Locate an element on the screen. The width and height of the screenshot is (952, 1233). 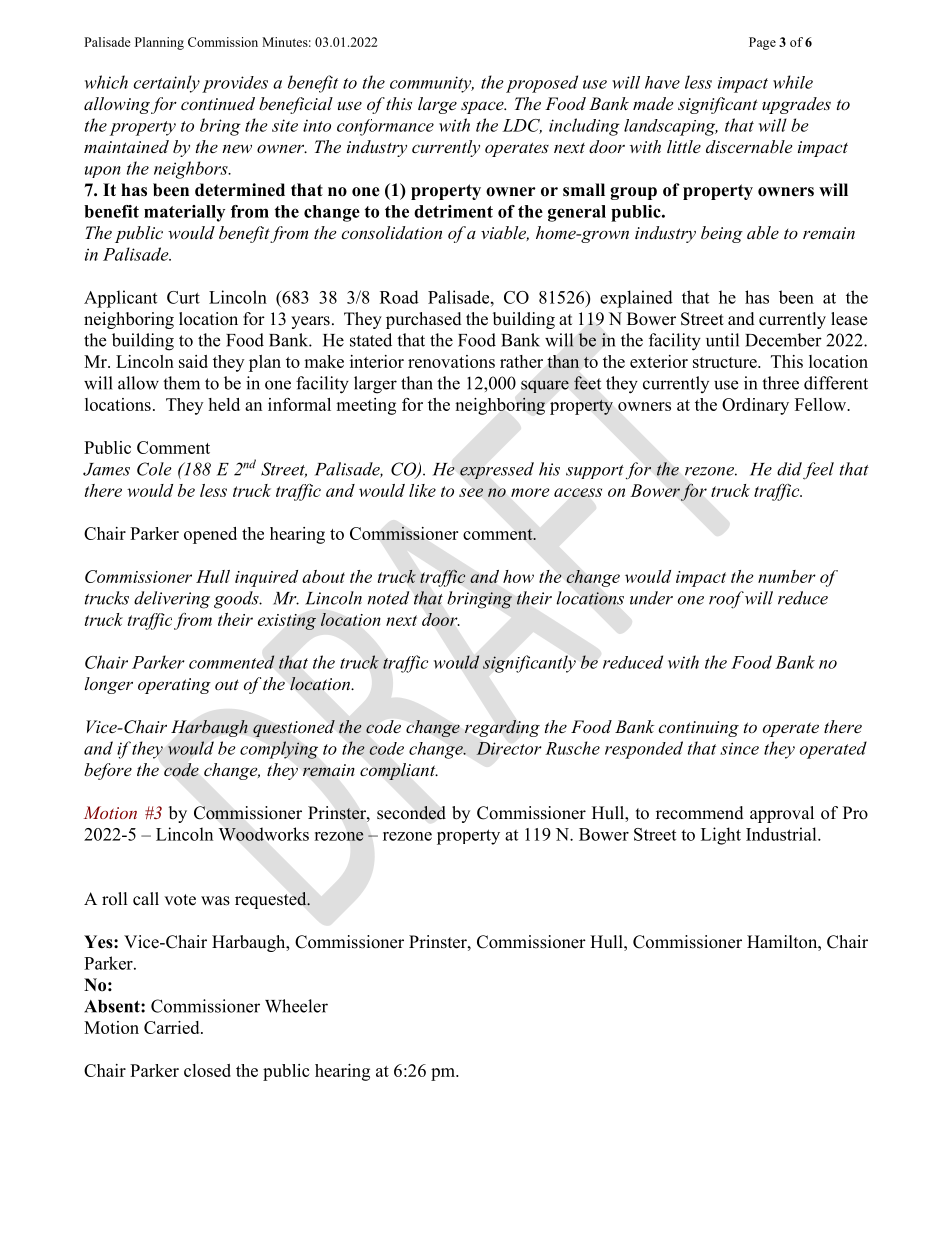
seconded is located at coordinates (411, 813).
